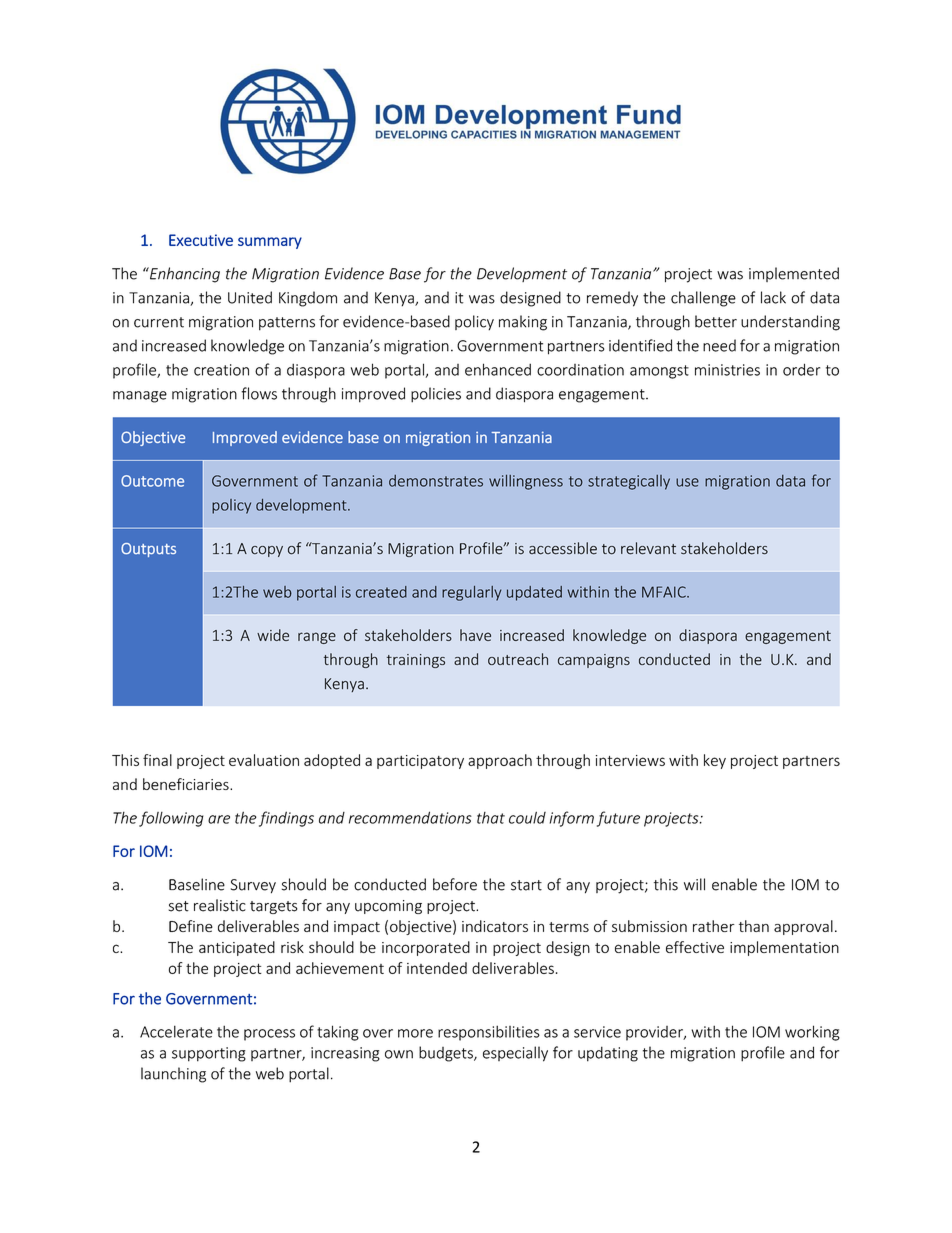 The width and height of the document is (952, 1233). Describe the element at coordinates (703, 299) in the document. I see `challenge` at that location.
